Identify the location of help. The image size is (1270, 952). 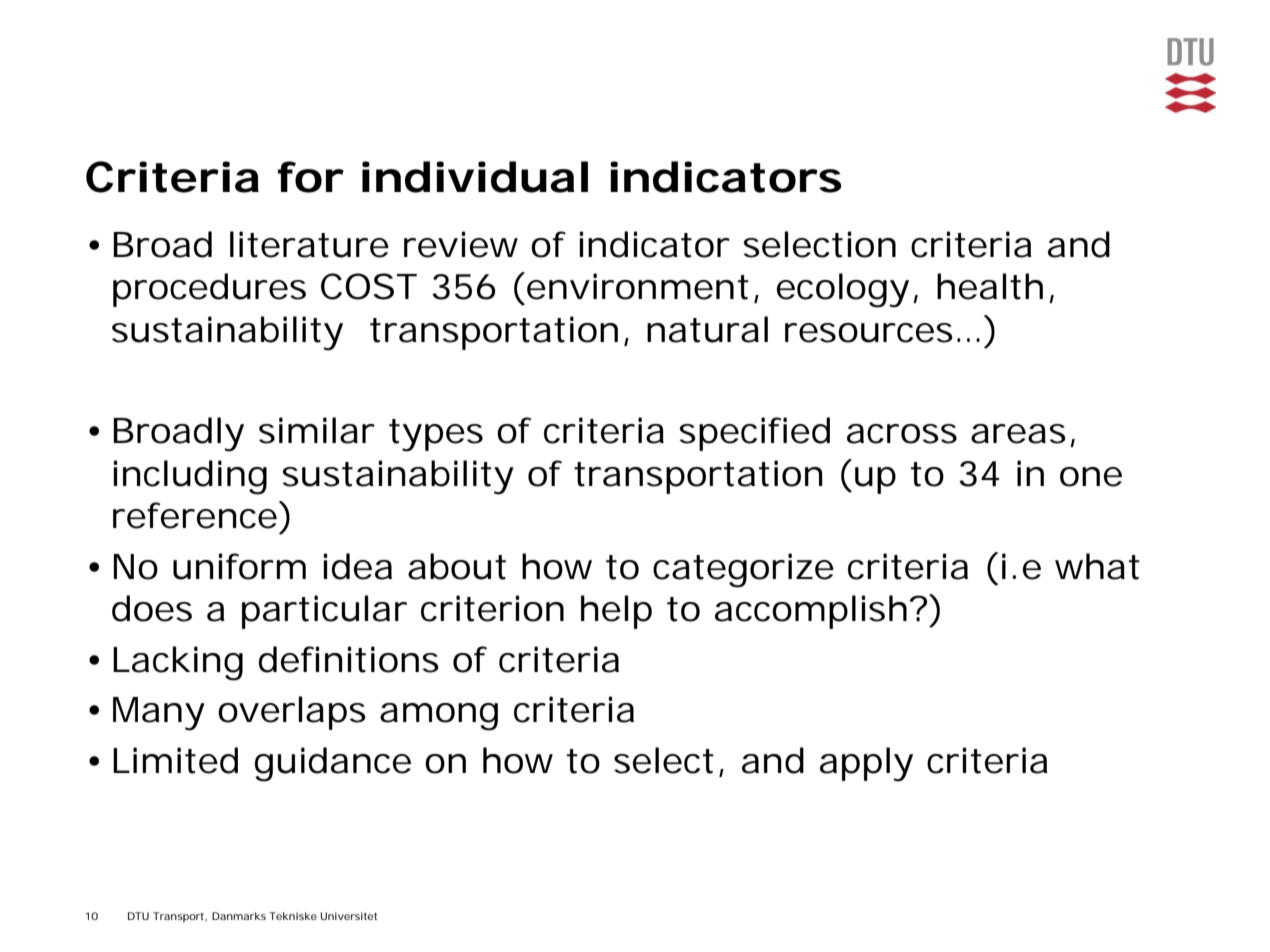
(616, 612).
